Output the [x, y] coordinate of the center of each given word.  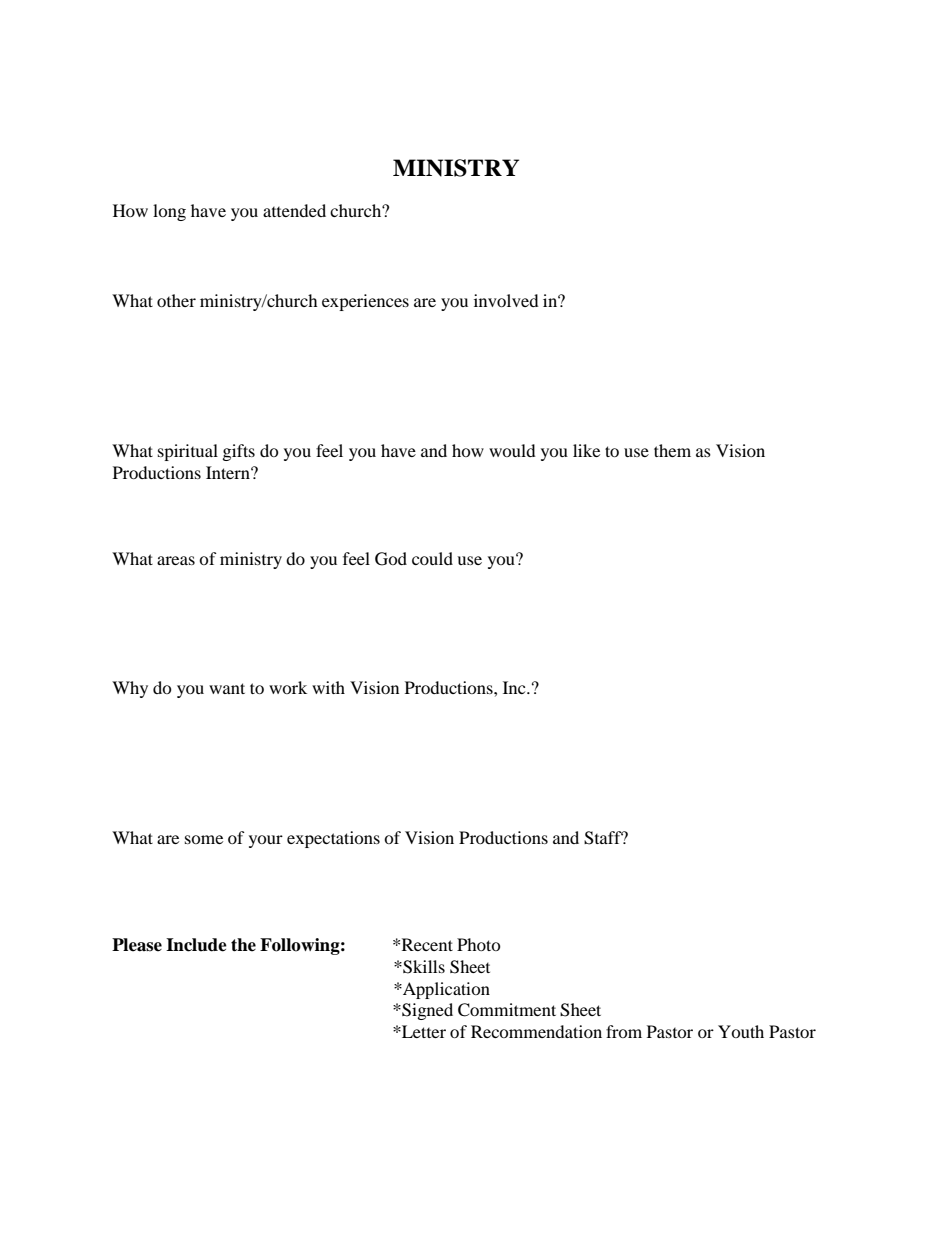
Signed [426, 1011]
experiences [365, 302]
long [169, 212]
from [624, 1031]
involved [506, 300]
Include [196, 945]
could [432, 558]
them [672, 450]
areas [176, 560]
